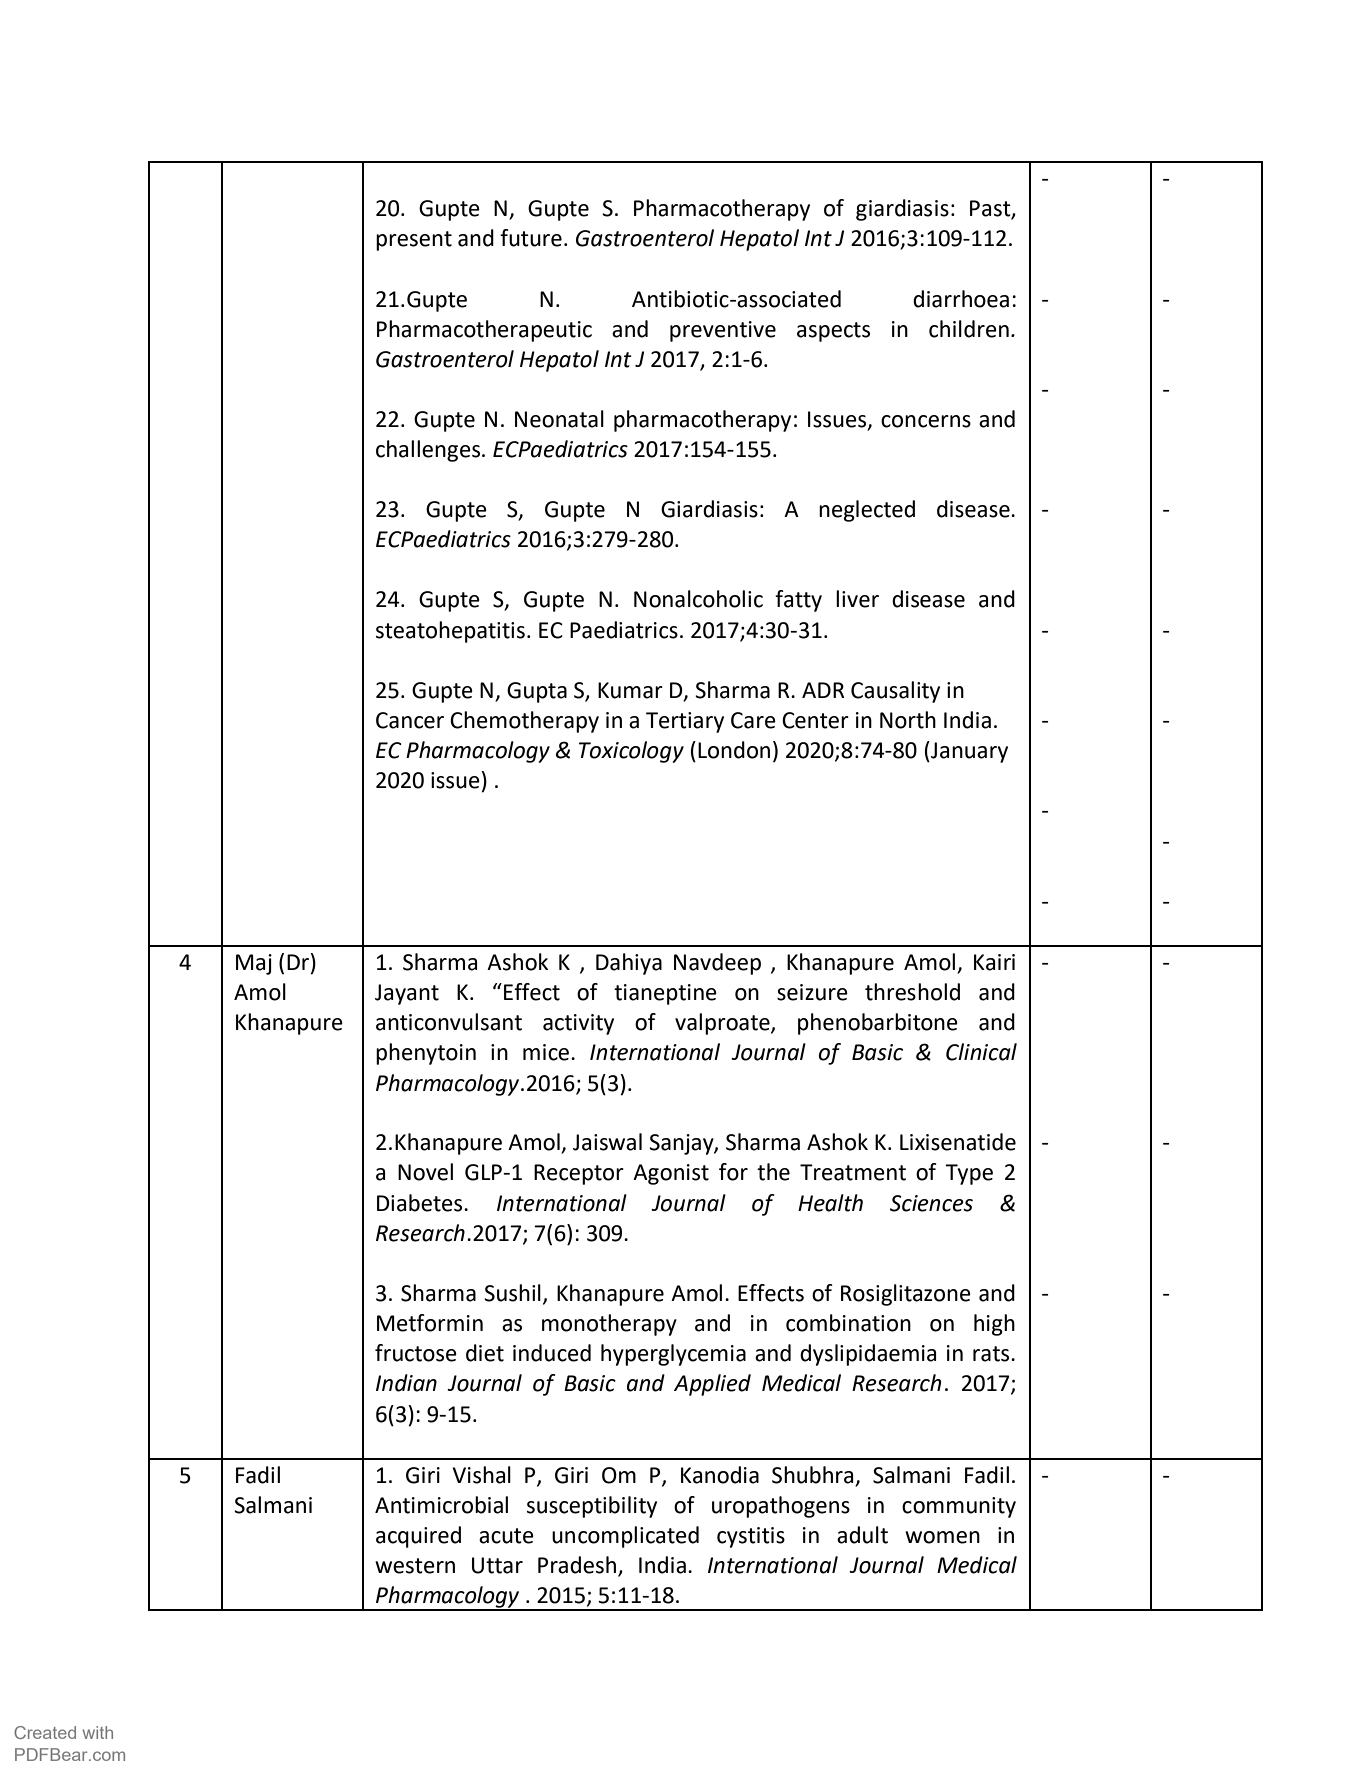  Describe the element at coordinates (862, 1535) in the document. I see `adult` at that location.
